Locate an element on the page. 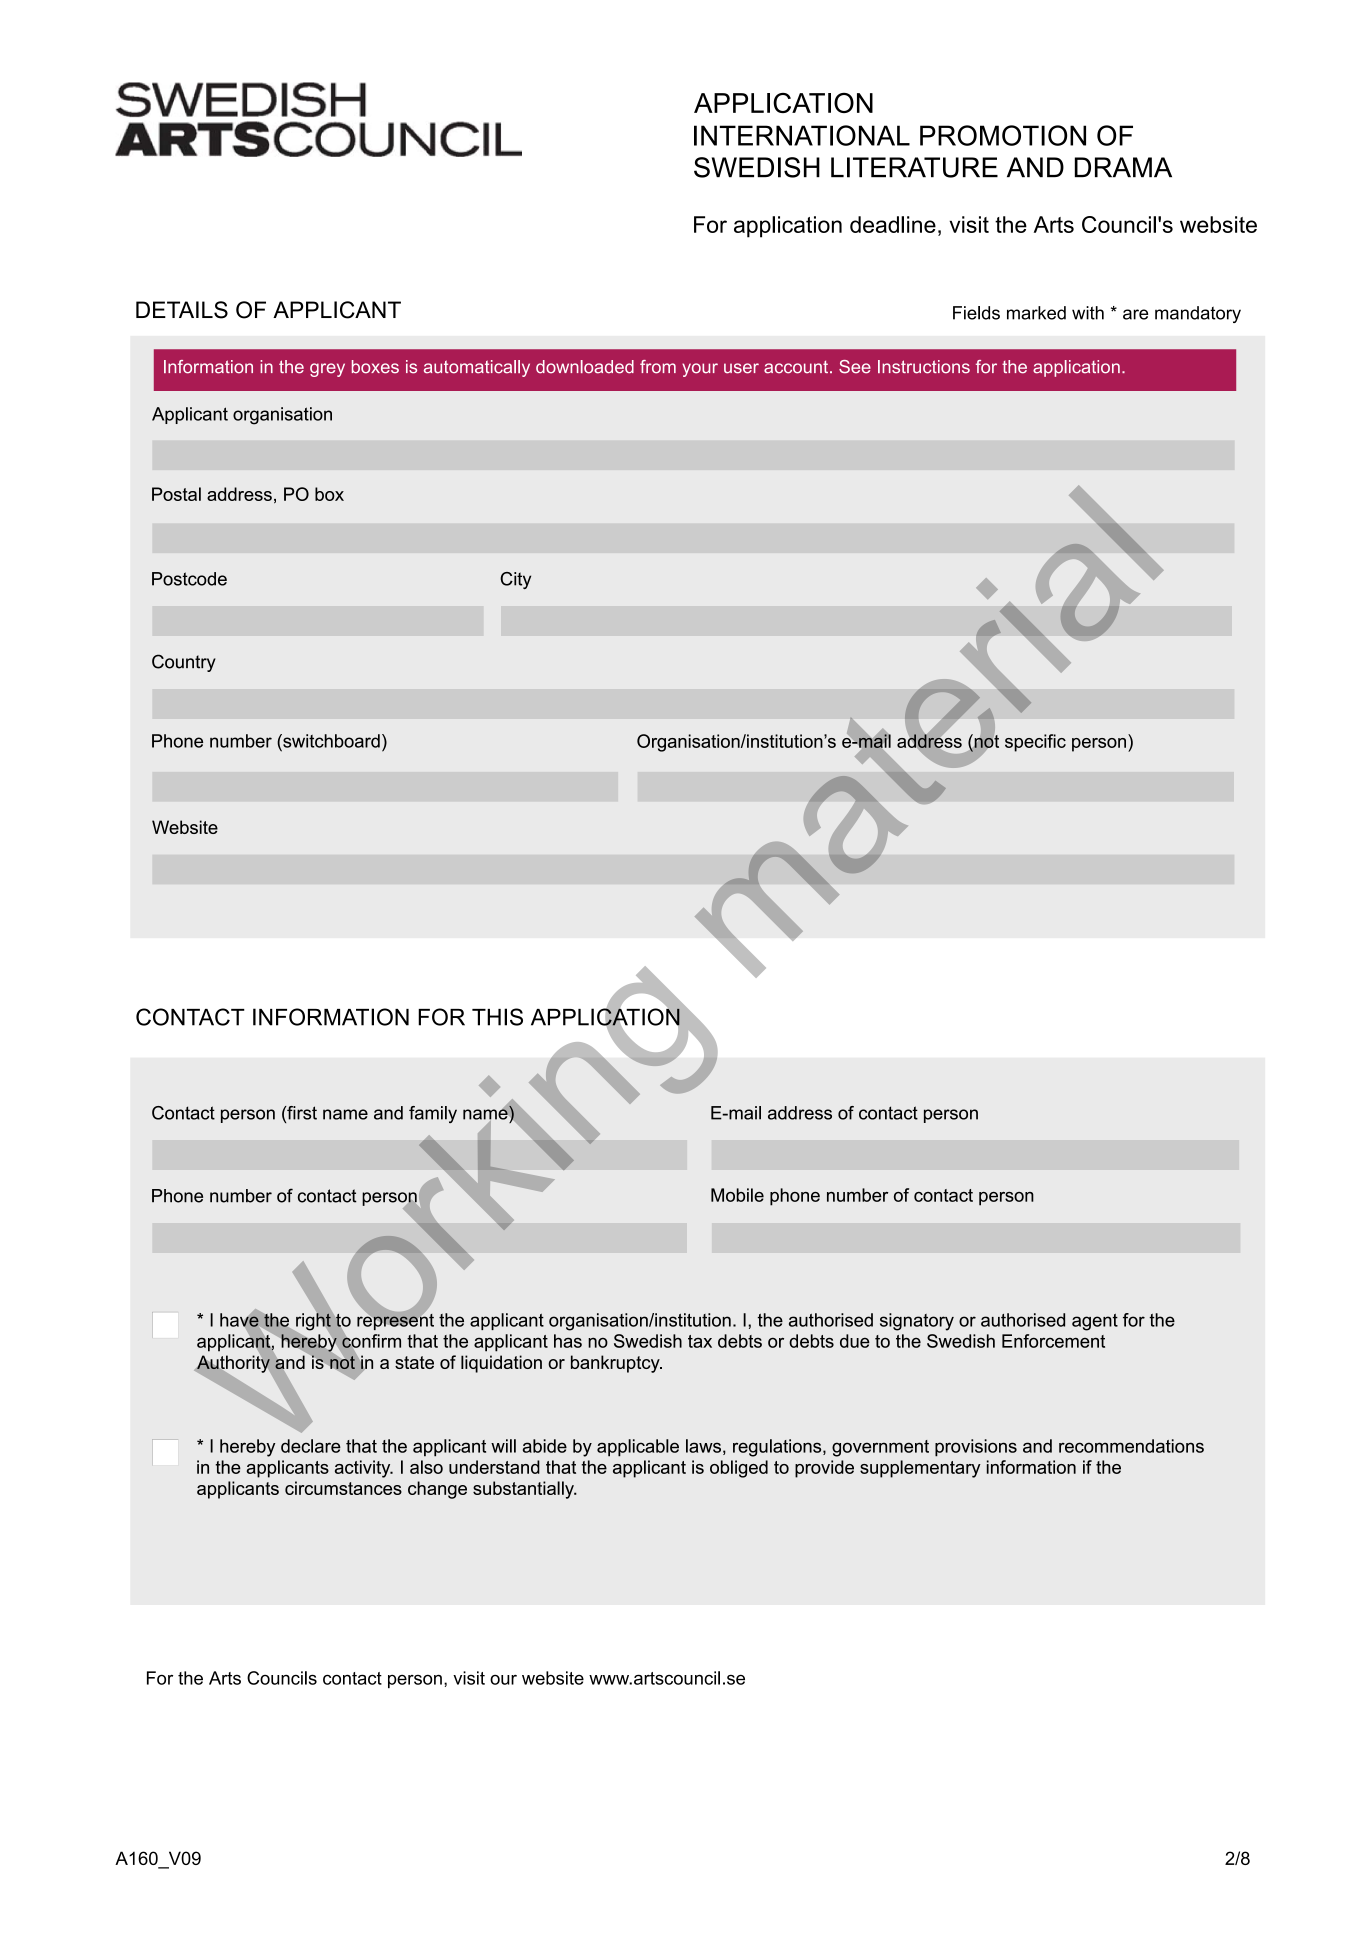 This page has height=1938, width=1369. City is located at coordinates (515, 580).
